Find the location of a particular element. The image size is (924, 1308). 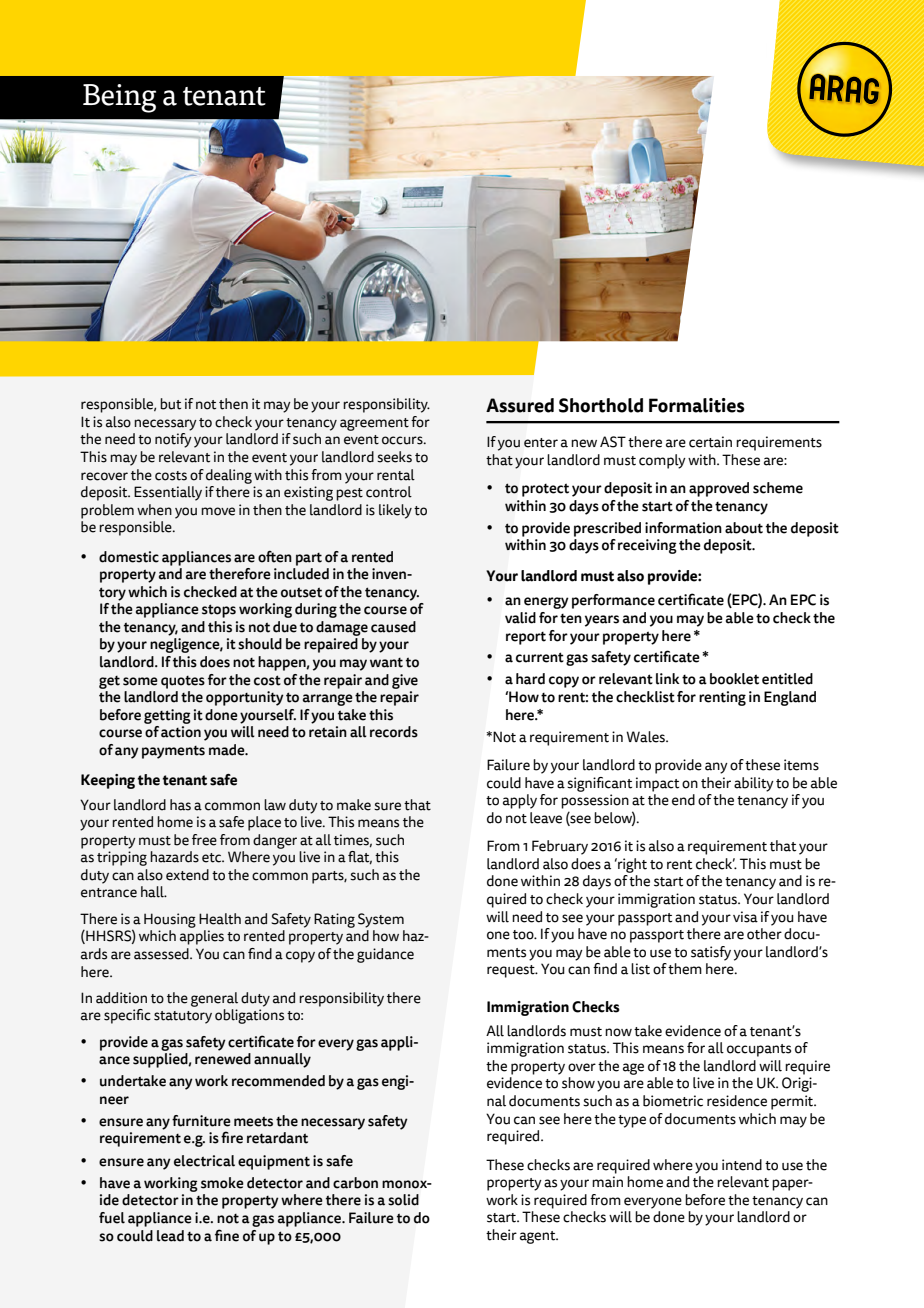

booklet is located at coordinates (734, 679).
